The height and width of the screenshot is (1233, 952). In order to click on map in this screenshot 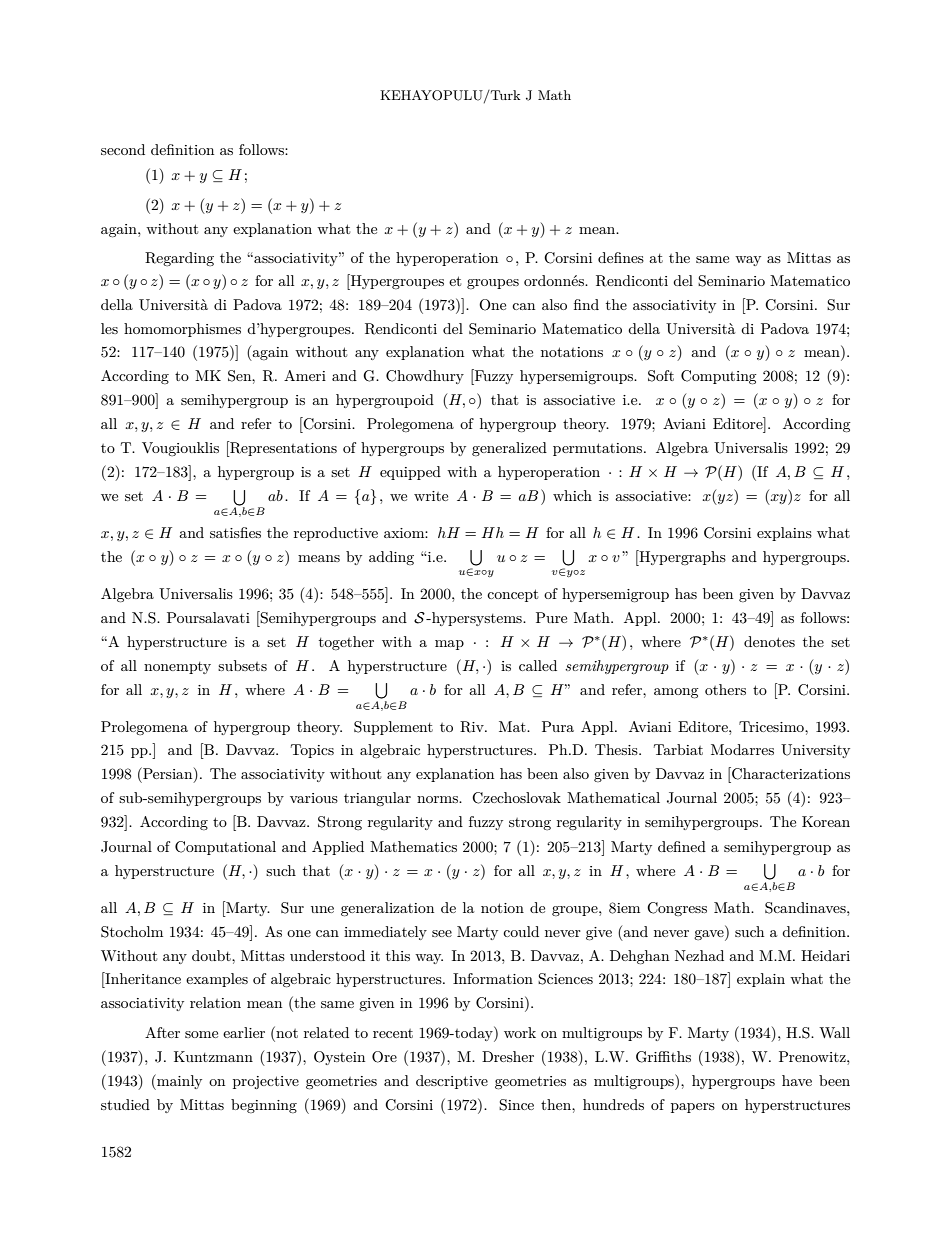, I will do `click(449, 645)`.
